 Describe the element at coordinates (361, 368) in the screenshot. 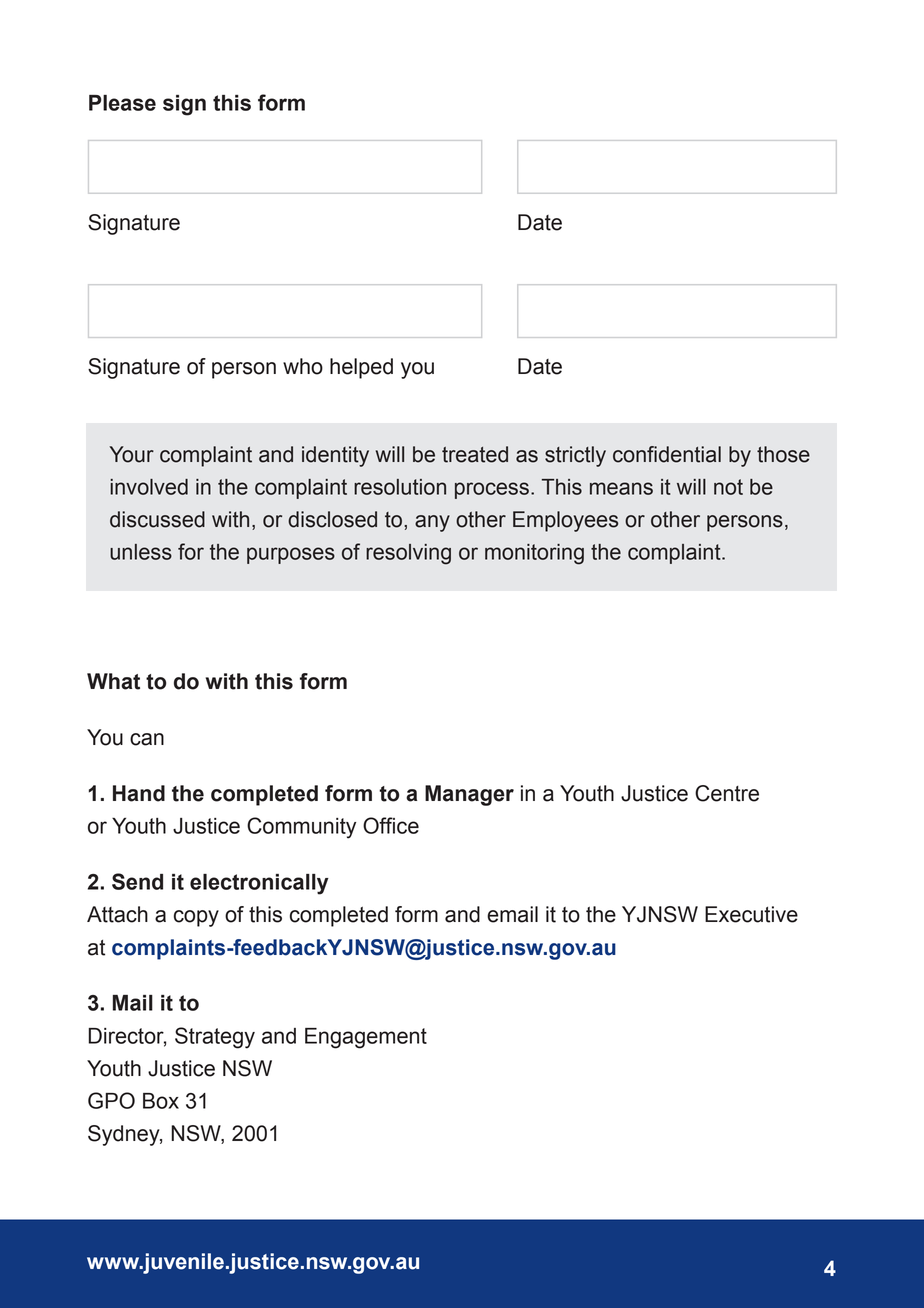

I see `helped` at that location.
